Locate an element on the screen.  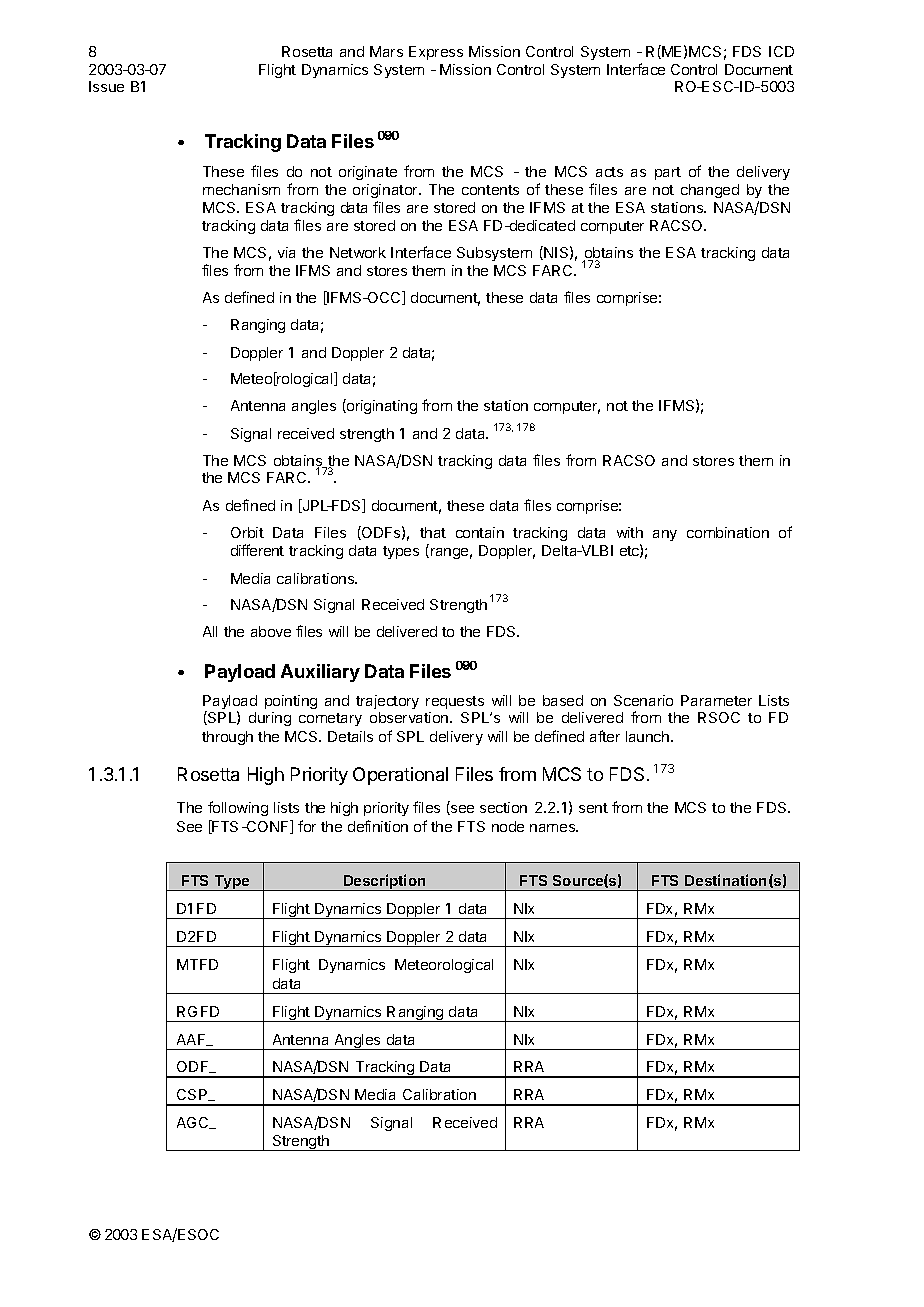
that is located at coordinates (433, 532).
